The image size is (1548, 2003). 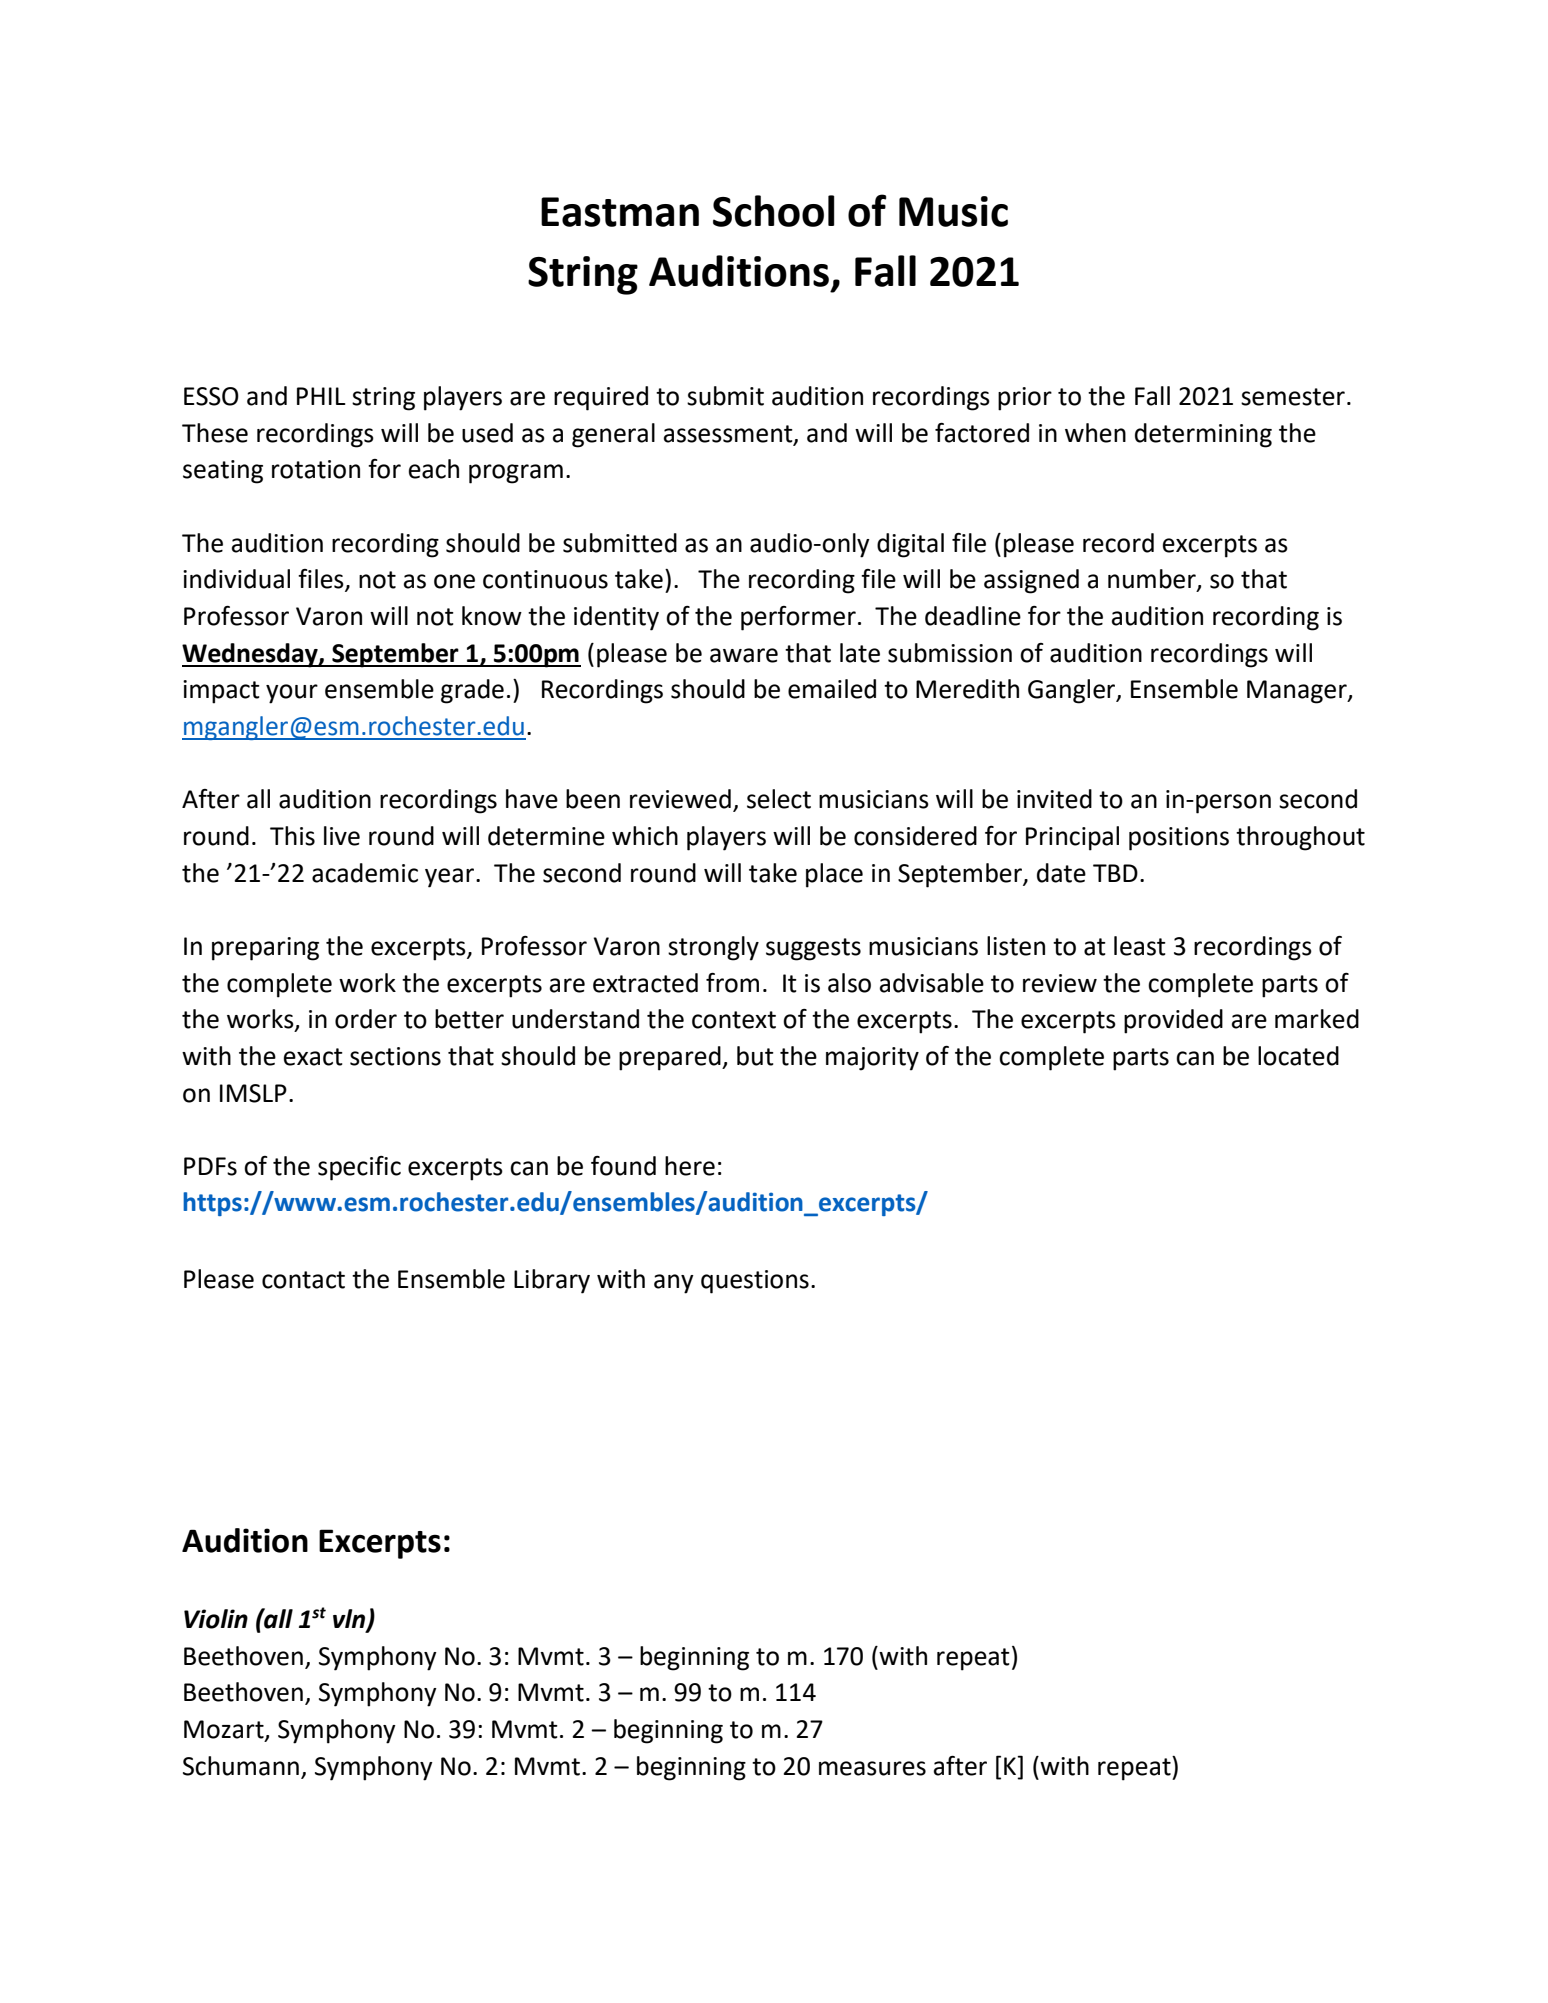 What do you see at coordinates (366, 1019) in the screenshot?
I see `order` at bounding box center [366, 1019].
